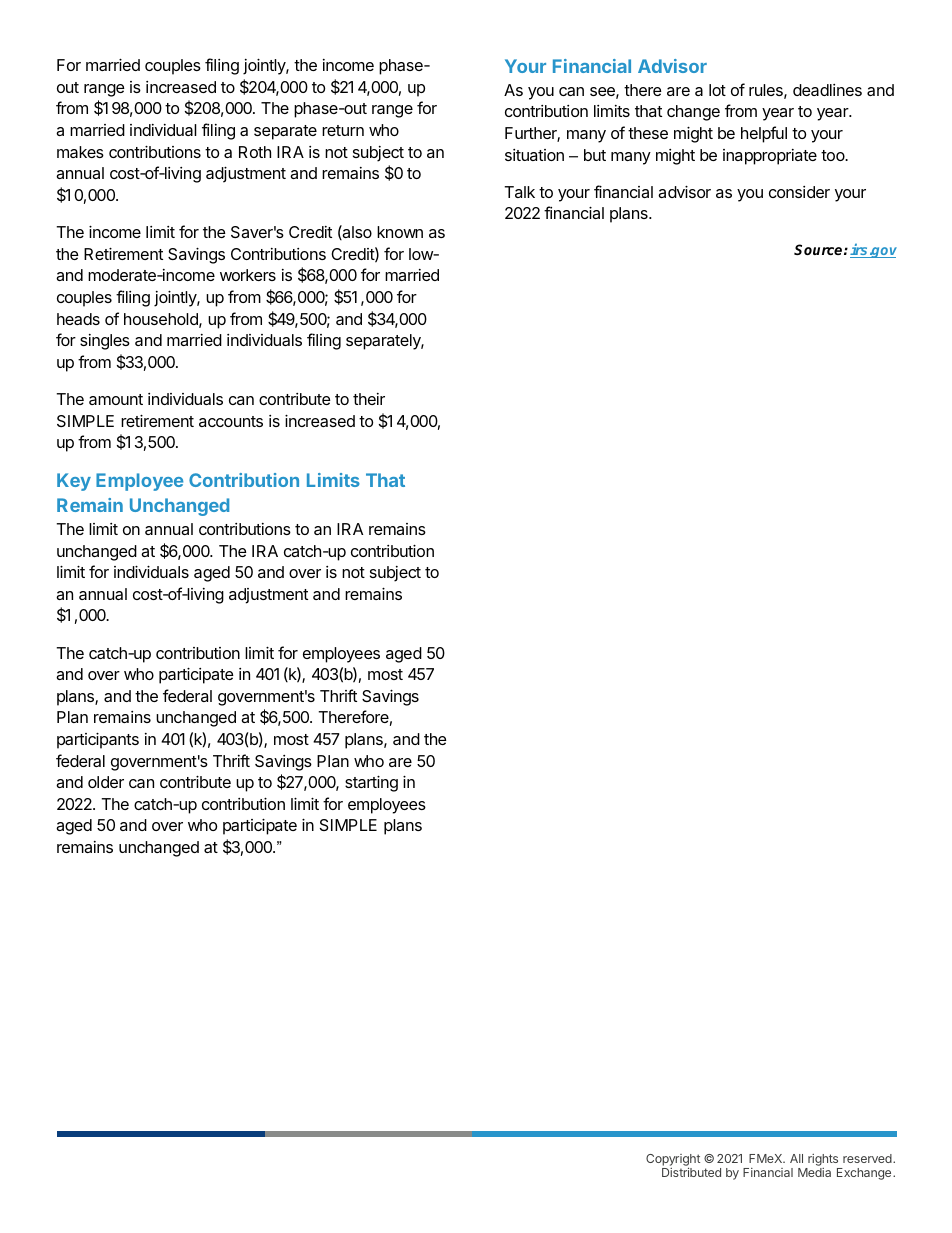  What do you see at coordinates (764, 134) in the page?
I see `helpful` at bounding box center [764, 134].
